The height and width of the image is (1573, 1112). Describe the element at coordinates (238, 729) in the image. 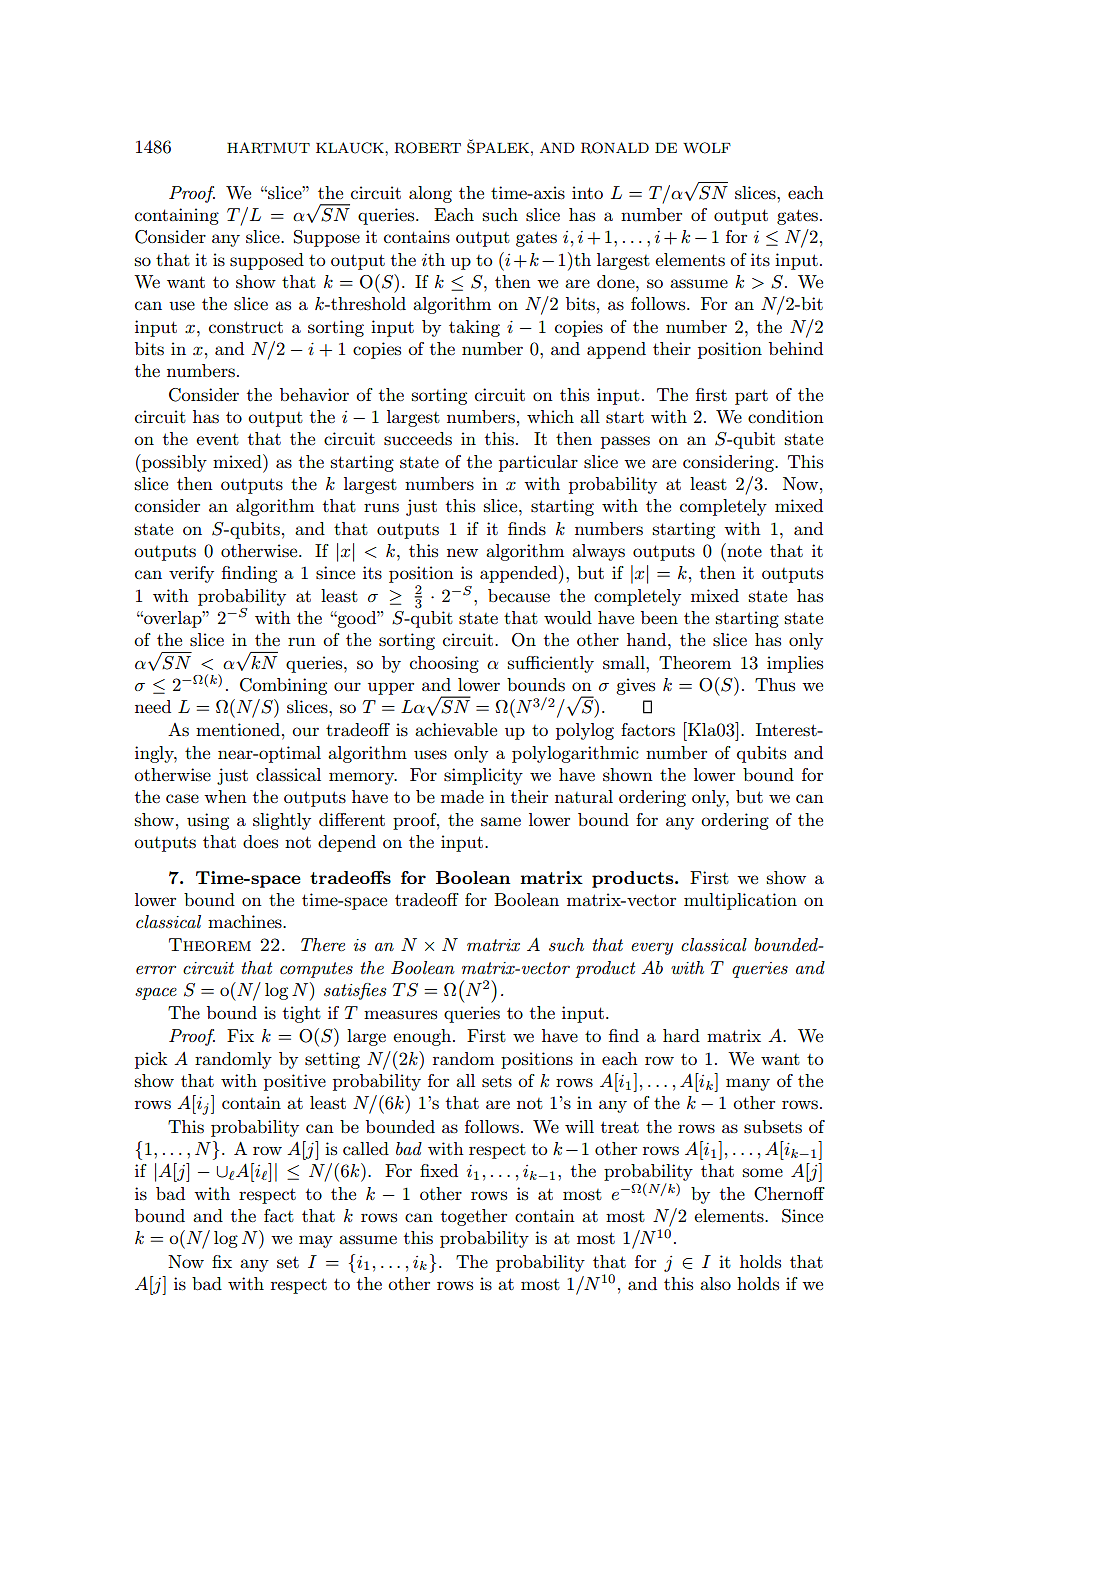

I see `mentioned` at that location.
